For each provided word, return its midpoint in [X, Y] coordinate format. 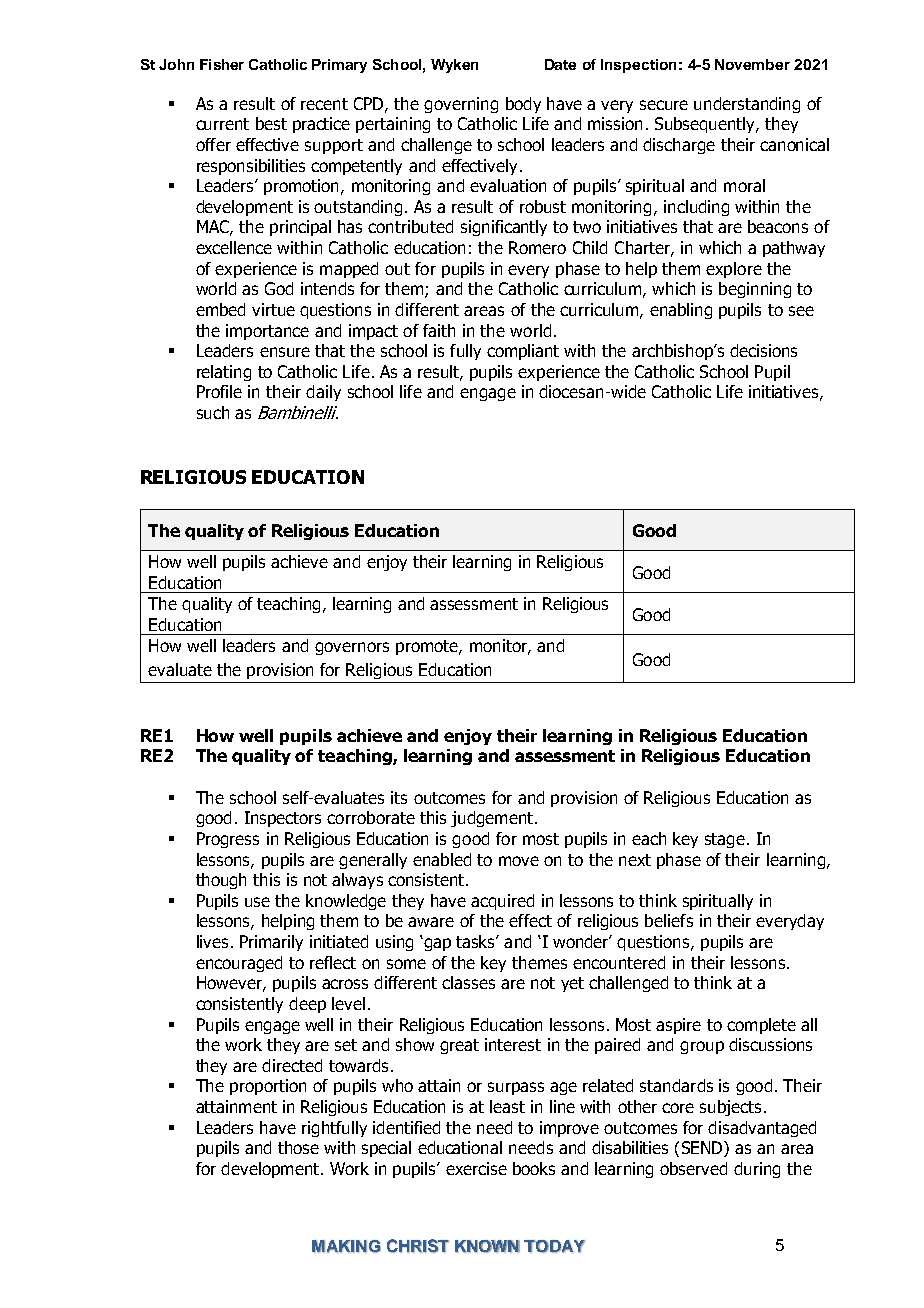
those [298, 1147]
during [757, 1170]
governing [461, 105]
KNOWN [487, 1246]
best [271, 123]
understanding [747, 105]
